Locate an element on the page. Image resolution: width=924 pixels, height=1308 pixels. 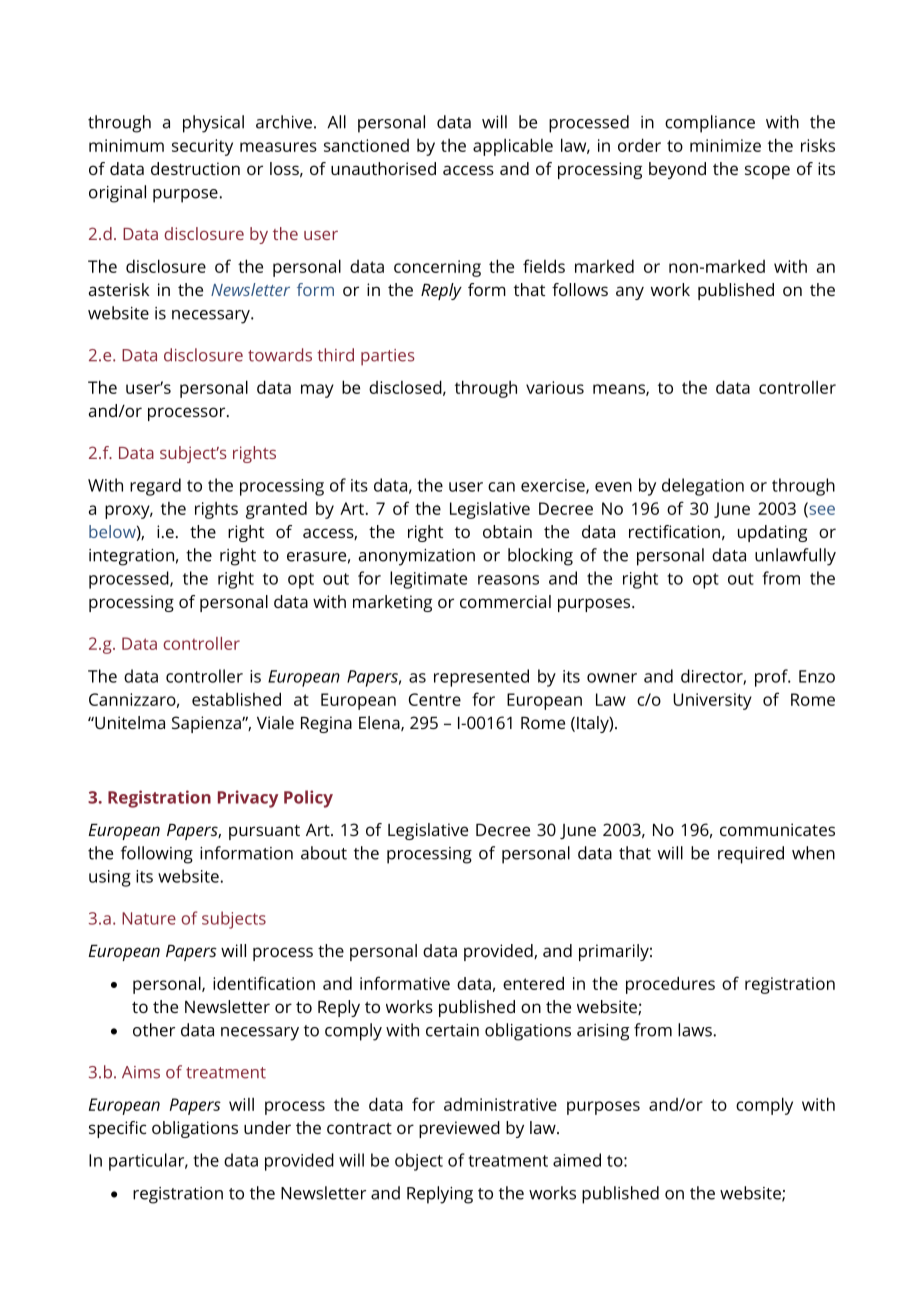
under is located at coordinates (267, 1127).
